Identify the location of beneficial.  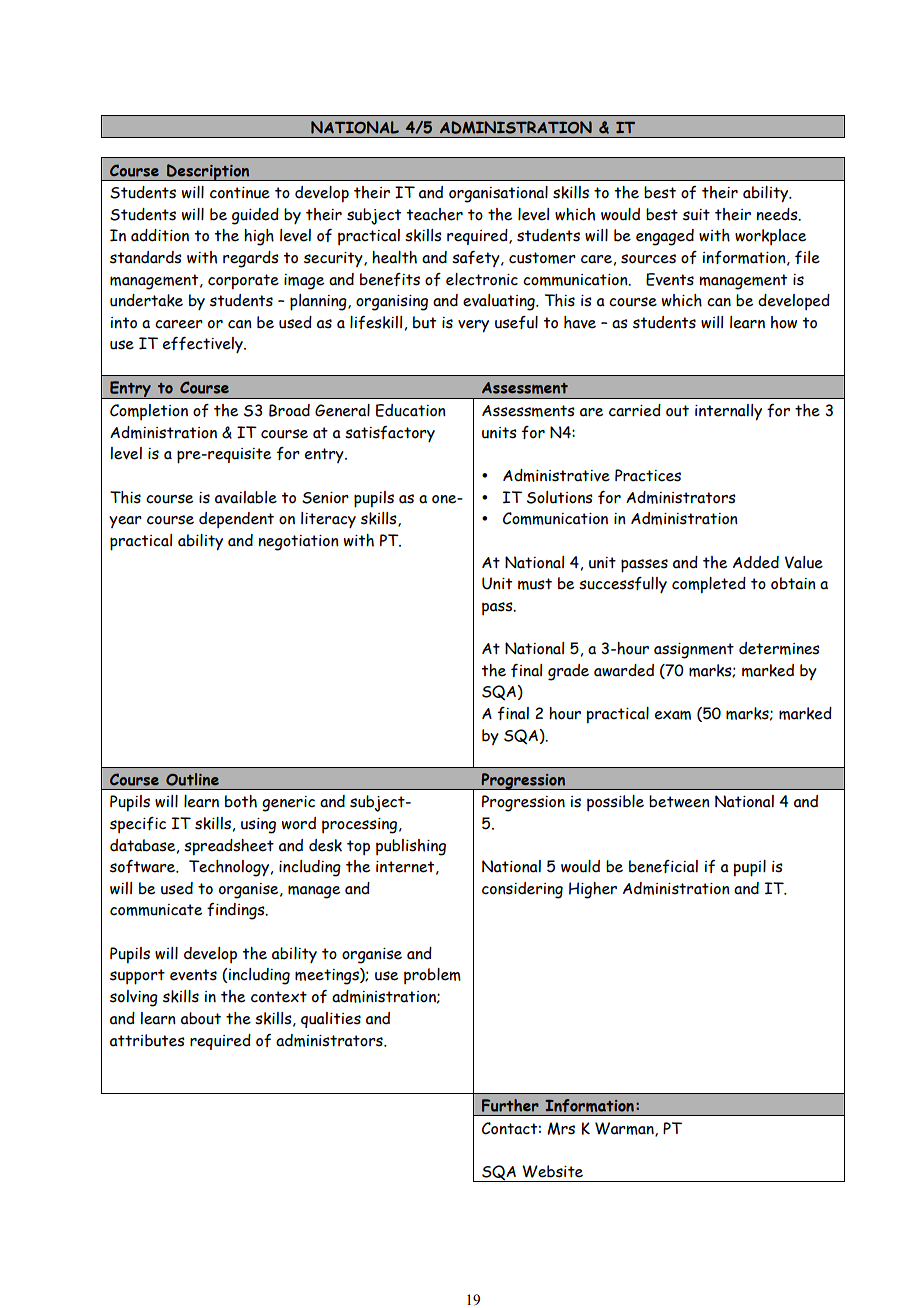
(663, 866).
